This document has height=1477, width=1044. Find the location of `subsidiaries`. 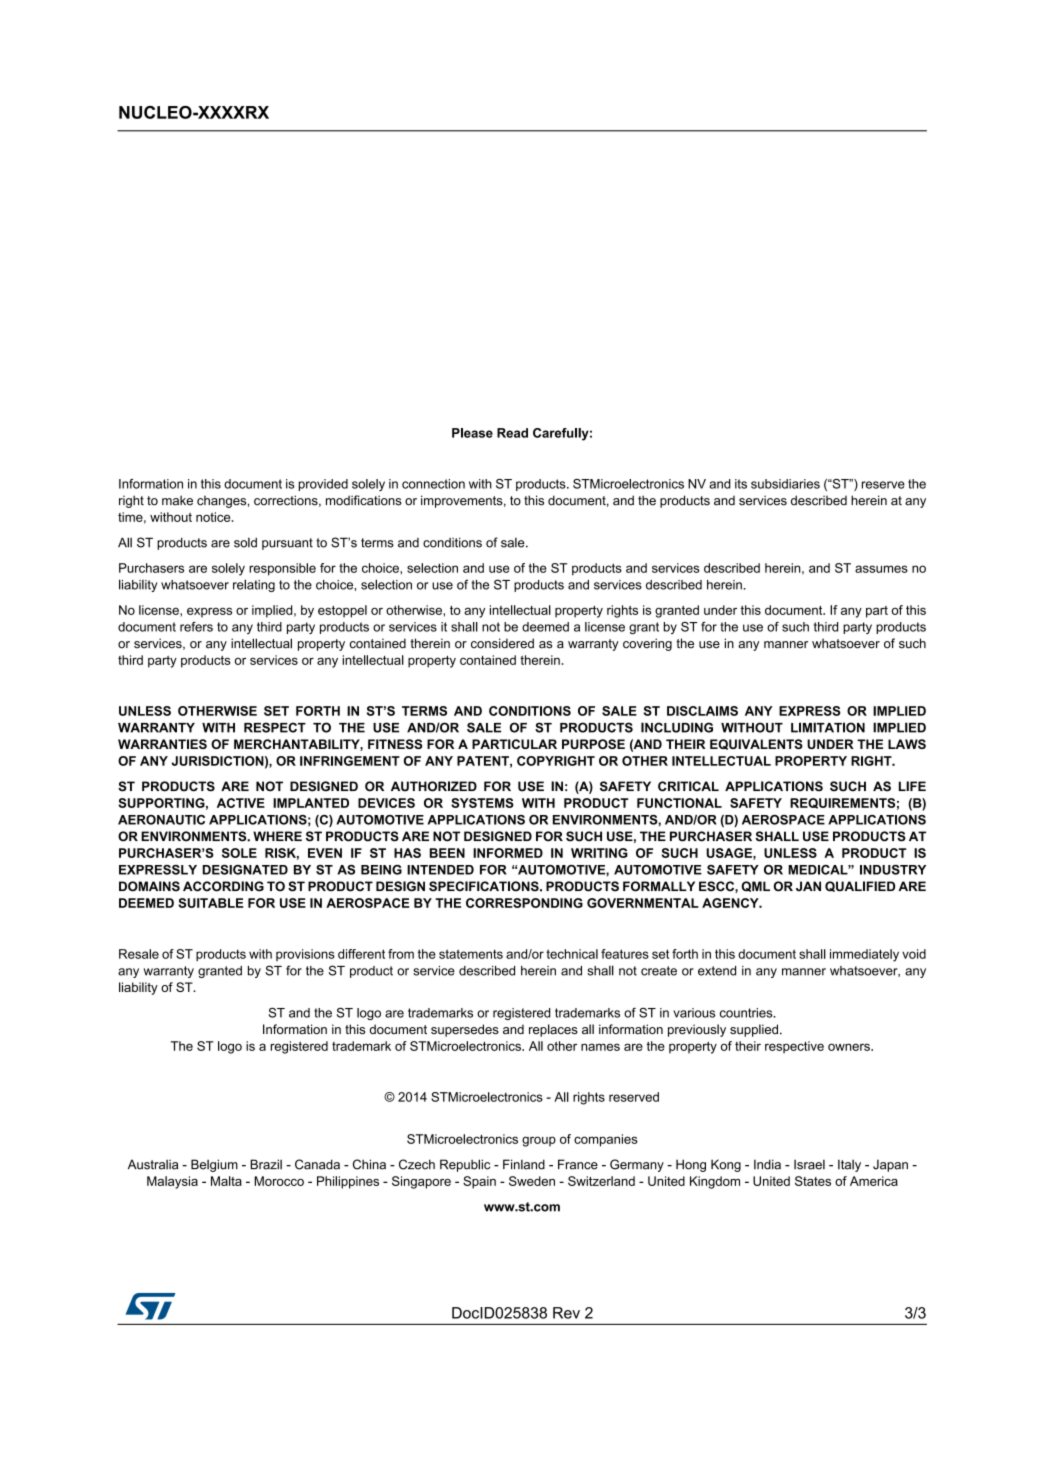

subsidiaries is located at coordinates (785, 484).
